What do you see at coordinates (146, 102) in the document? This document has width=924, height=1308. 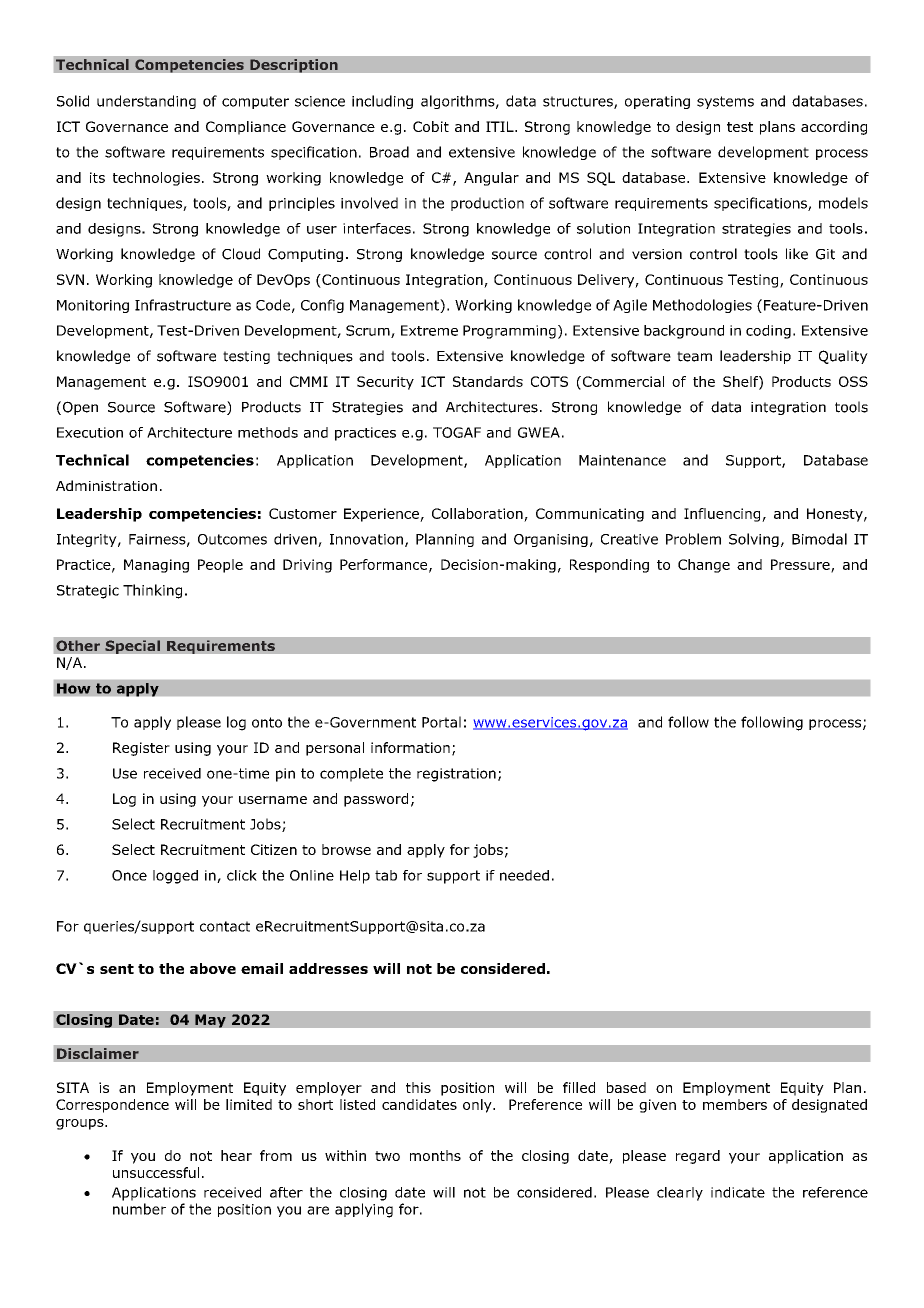 I see `understanding` at bounding box center [146, 102].
